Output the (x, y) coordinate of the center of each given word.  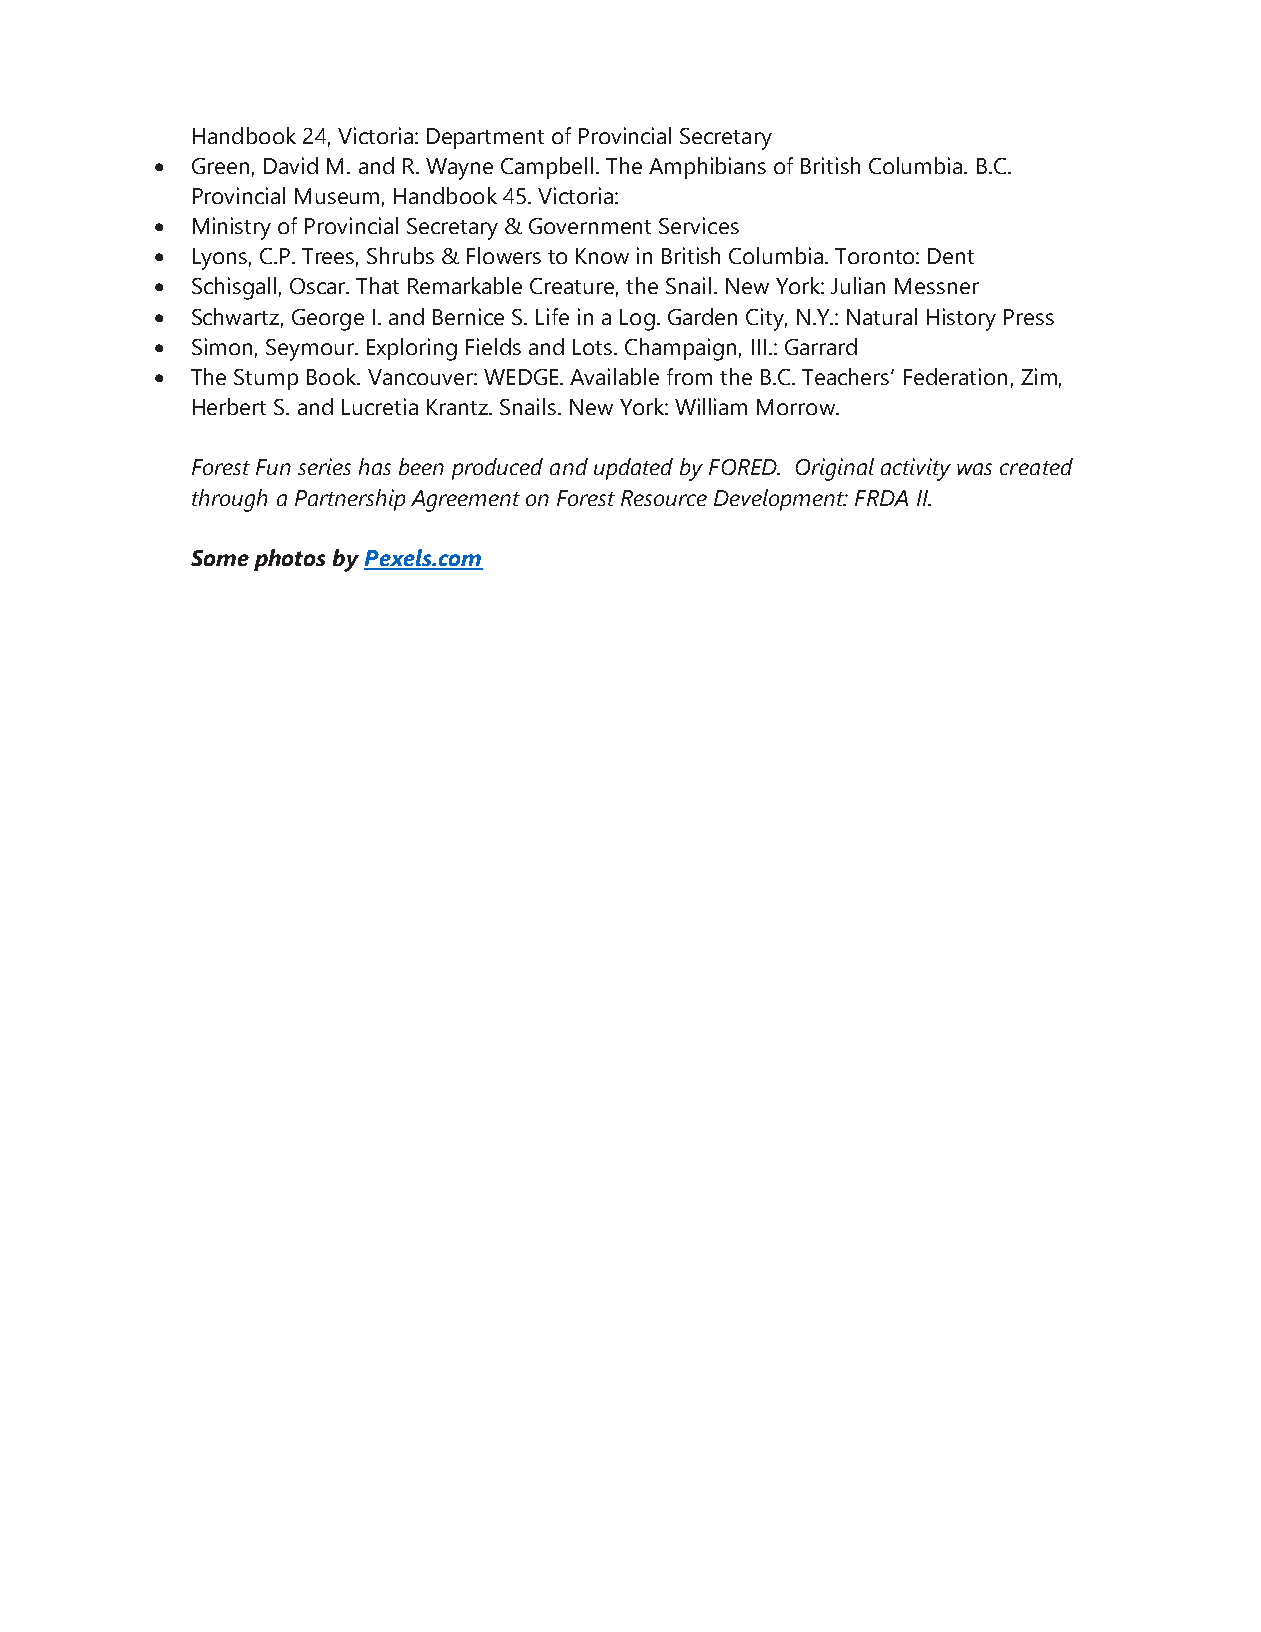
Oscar (319, 286)
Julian (858, 285)
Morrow (797, 407)
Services (699, 225)
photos (289, 560)
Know (602, 256)
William (711, 406)
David (291, 165)
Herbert (229, 406)
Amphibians (707, 168)
